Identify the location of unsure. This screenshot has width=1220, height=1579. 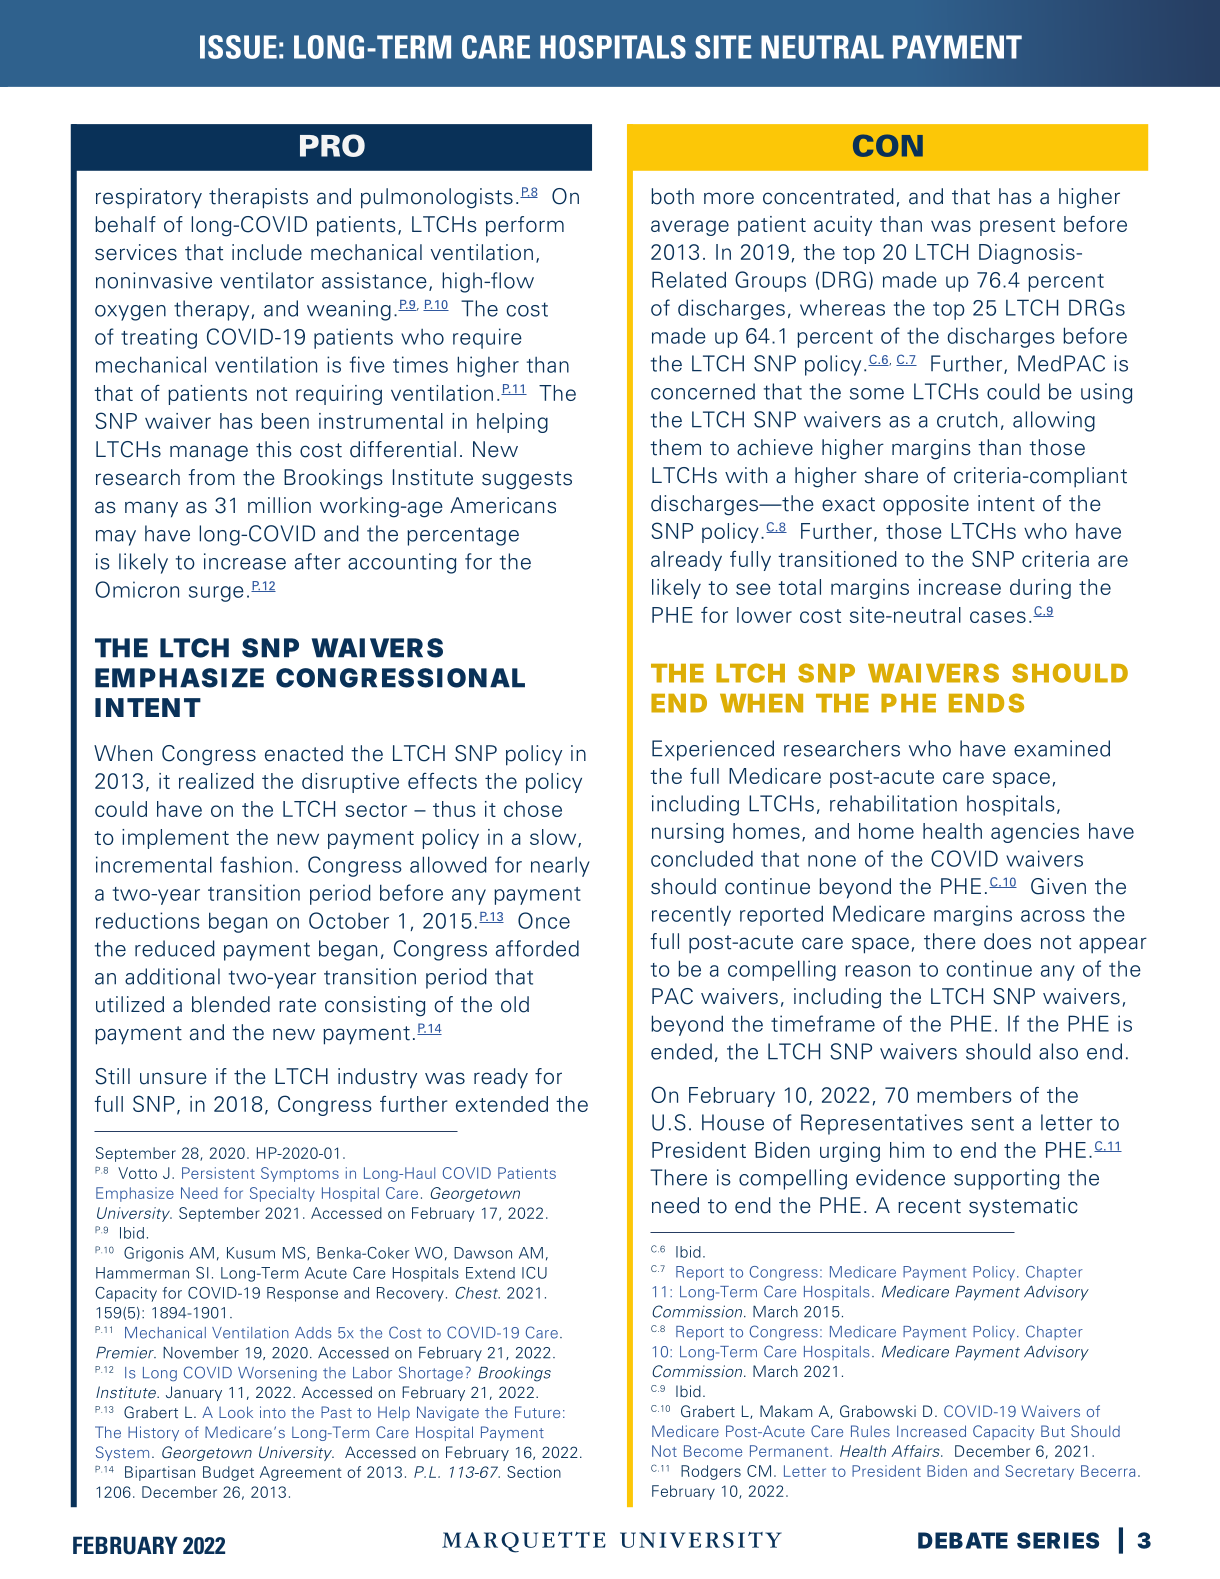
(173, 1078).
